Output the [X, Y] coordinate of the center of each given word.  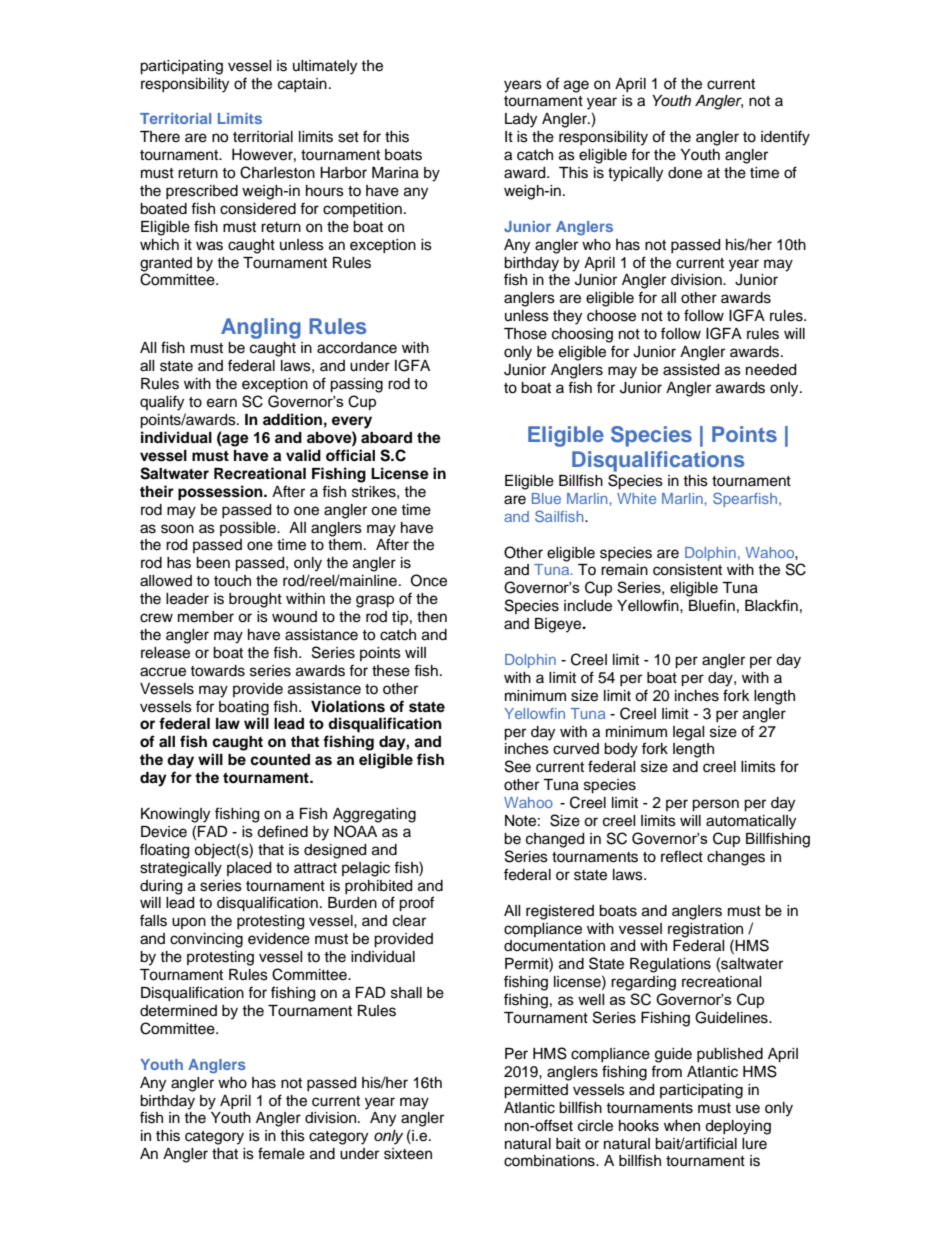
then [432, 617]
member [206, 617]
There [160, 137]
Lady [521, 120]
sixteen [408, 1154]
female [281, 1153]
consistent [687, 570]
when [682, 1126]
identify [785, 138]
